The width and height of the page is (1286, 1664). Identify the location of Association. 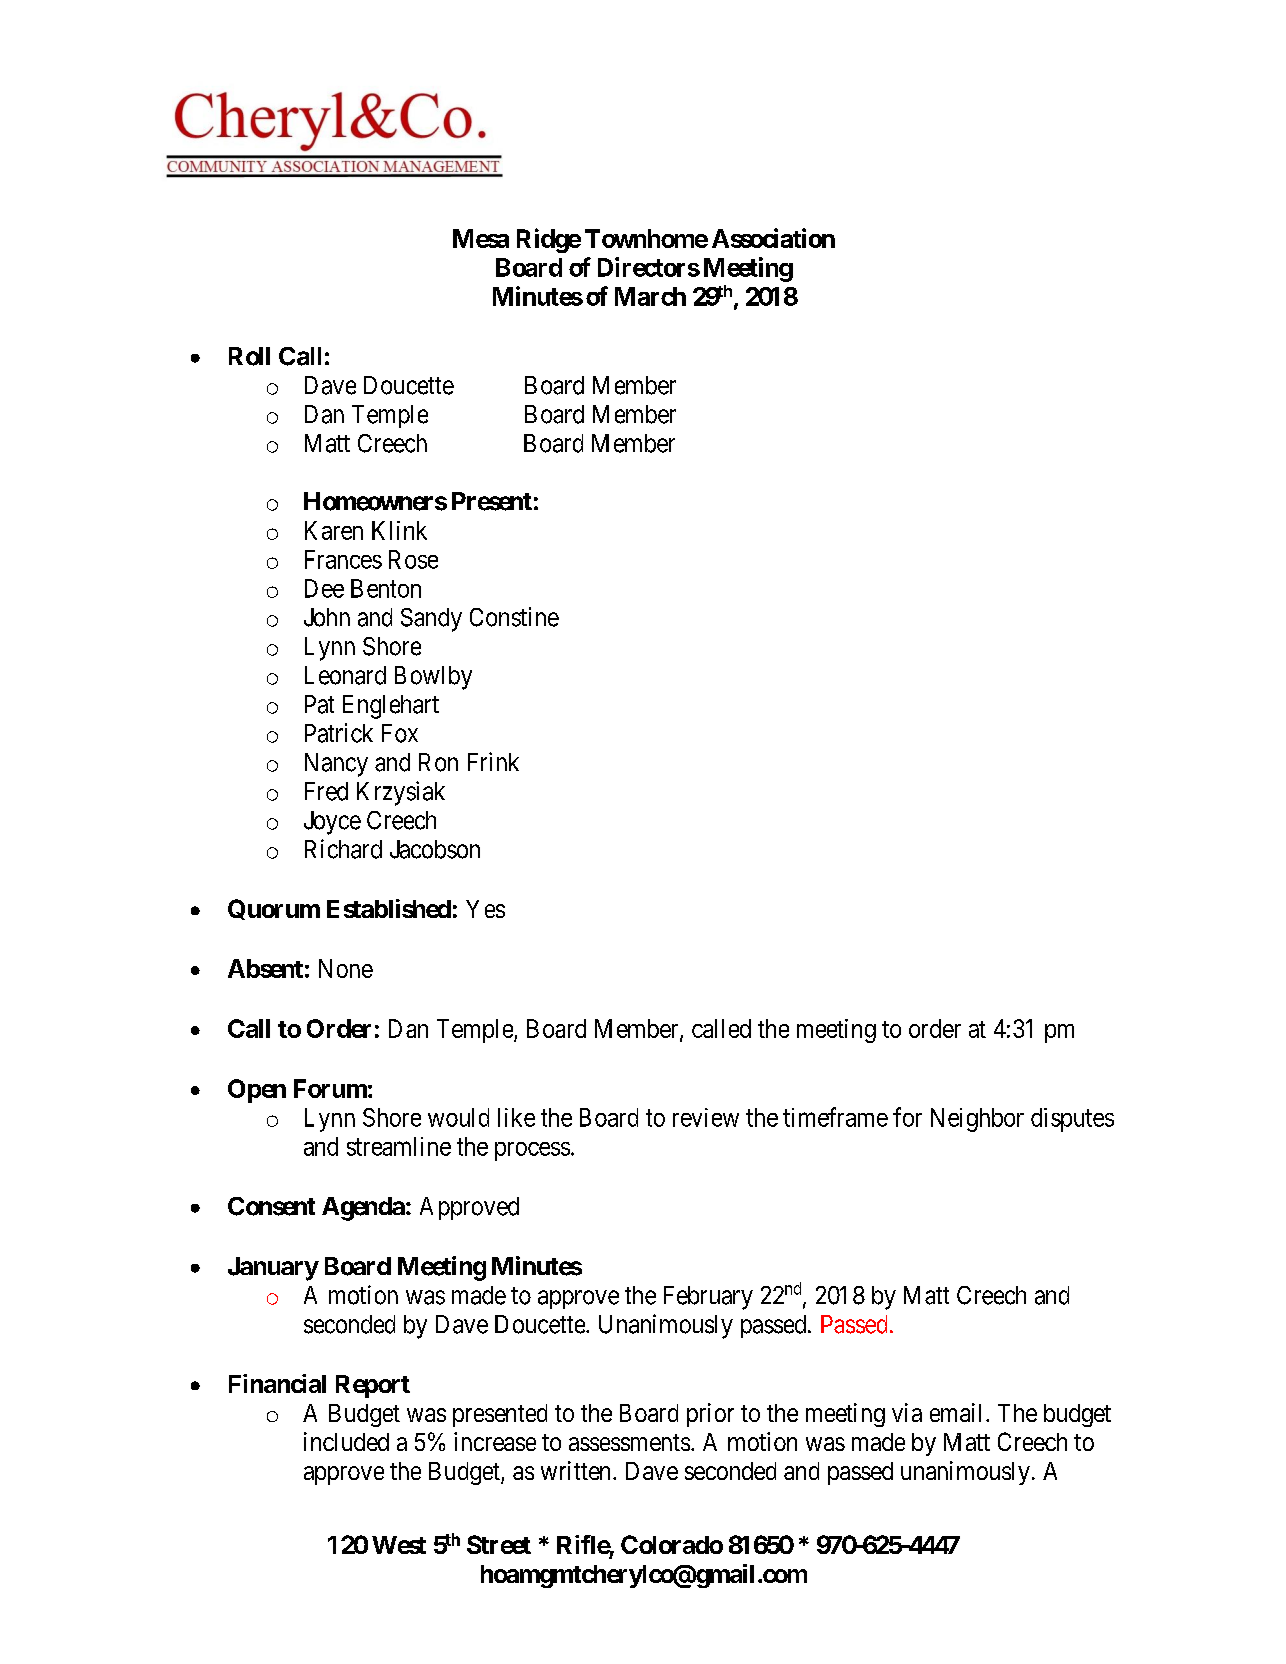
(773, 238).
